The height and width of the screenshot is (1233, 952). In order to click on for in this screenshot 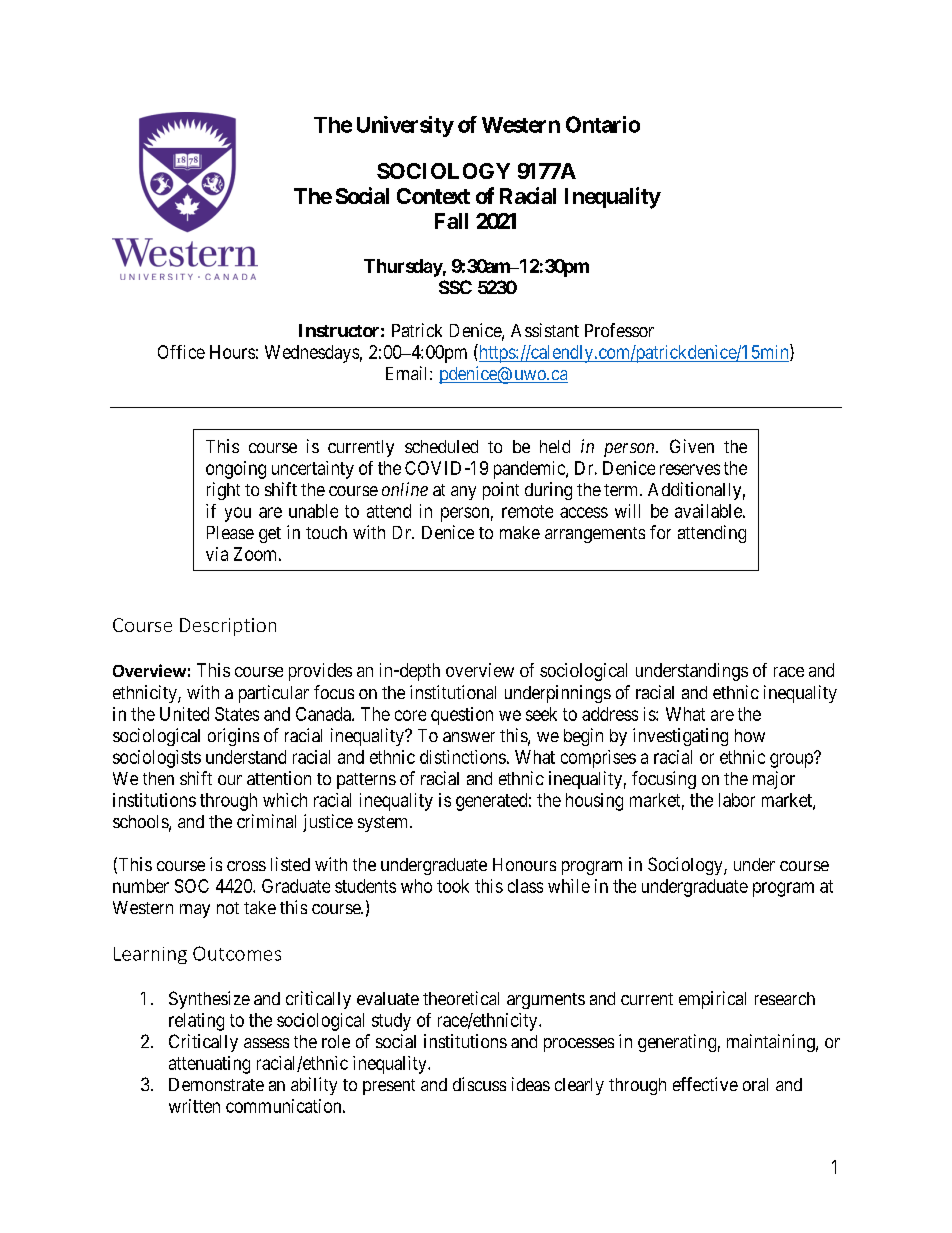, I will do `click(660, 532)`.
